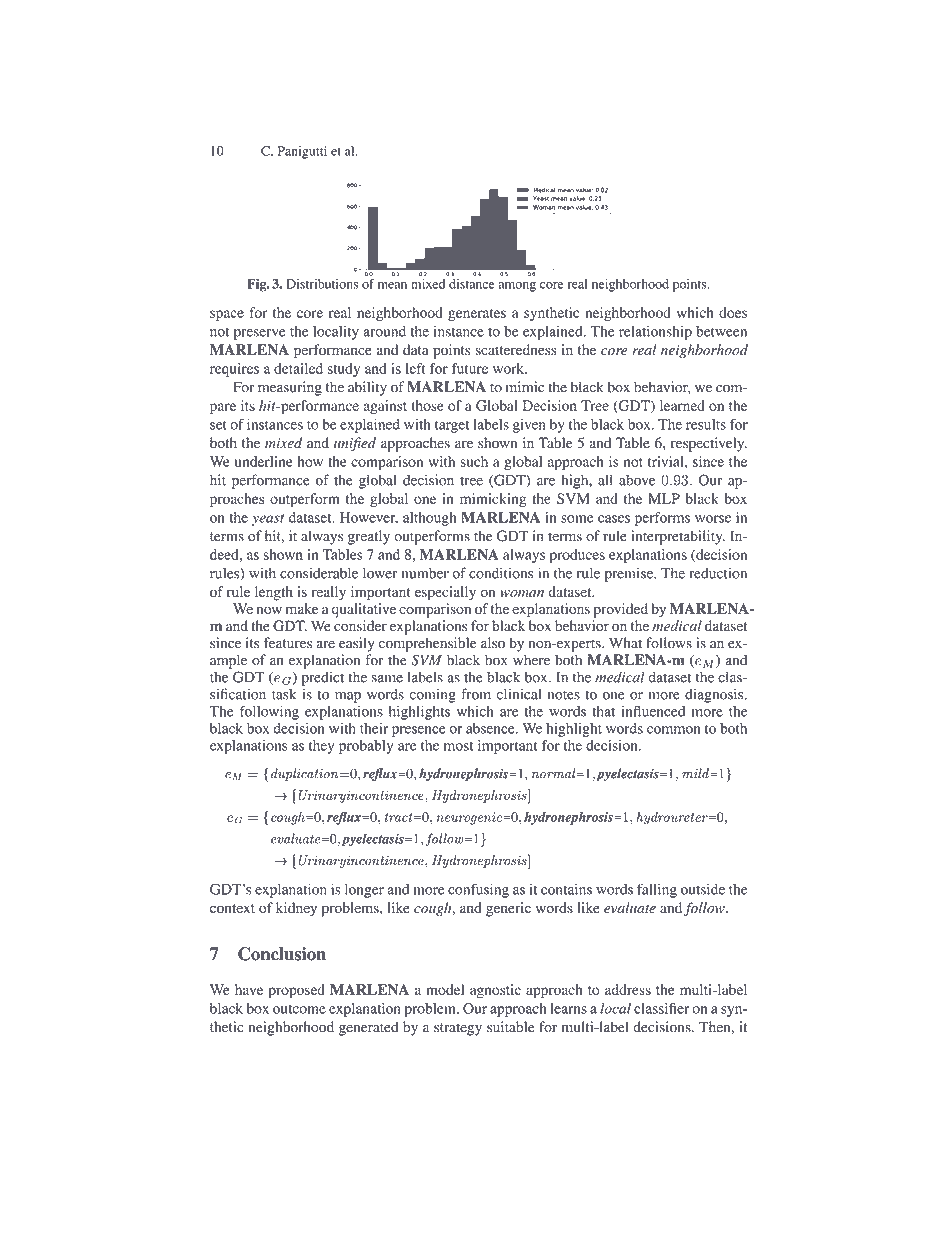  I want to click on agnostic, so click(495, 991).
